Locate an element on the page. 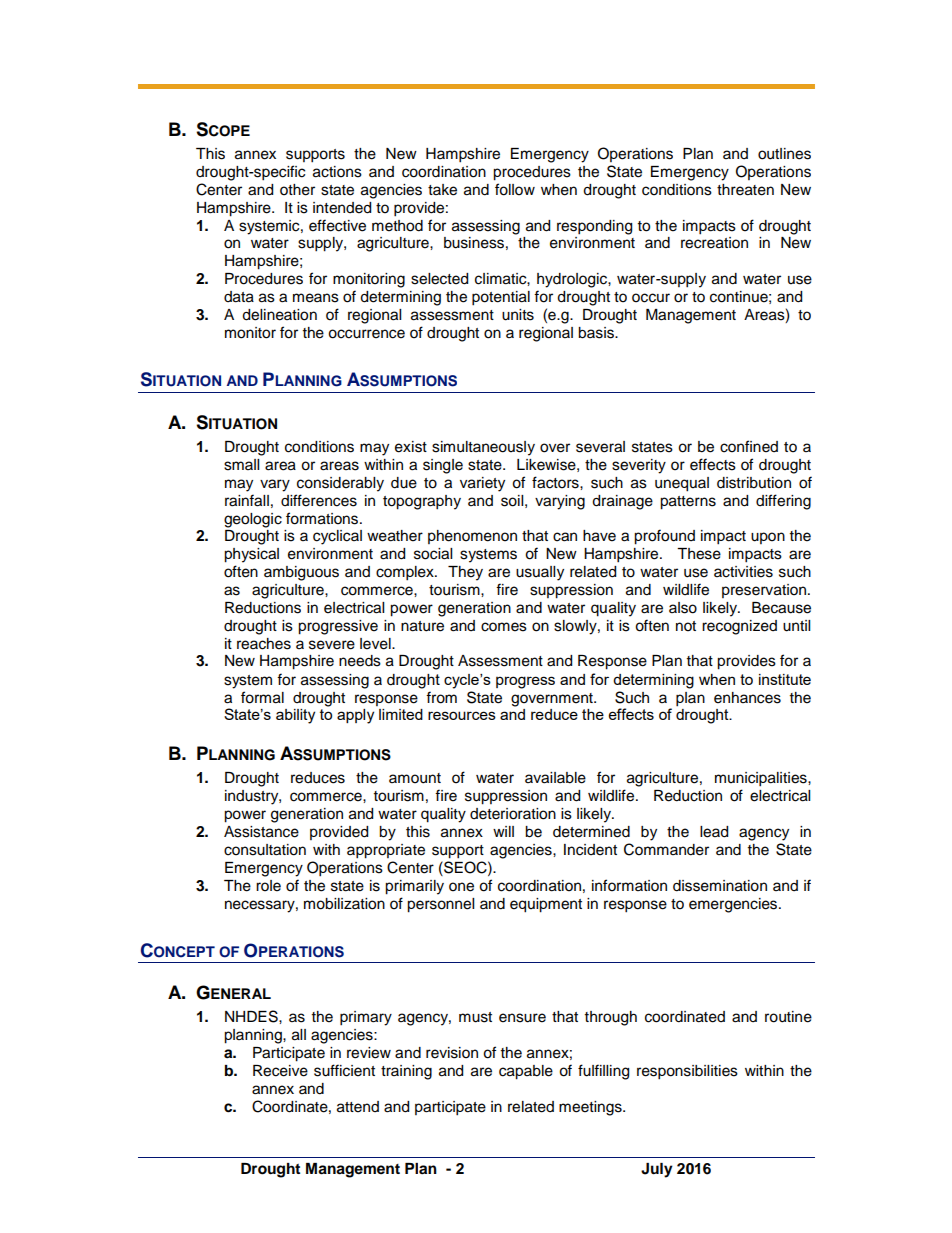 The height and width of the page is (1233, 952). activities is located at coordinates (743, 572).
